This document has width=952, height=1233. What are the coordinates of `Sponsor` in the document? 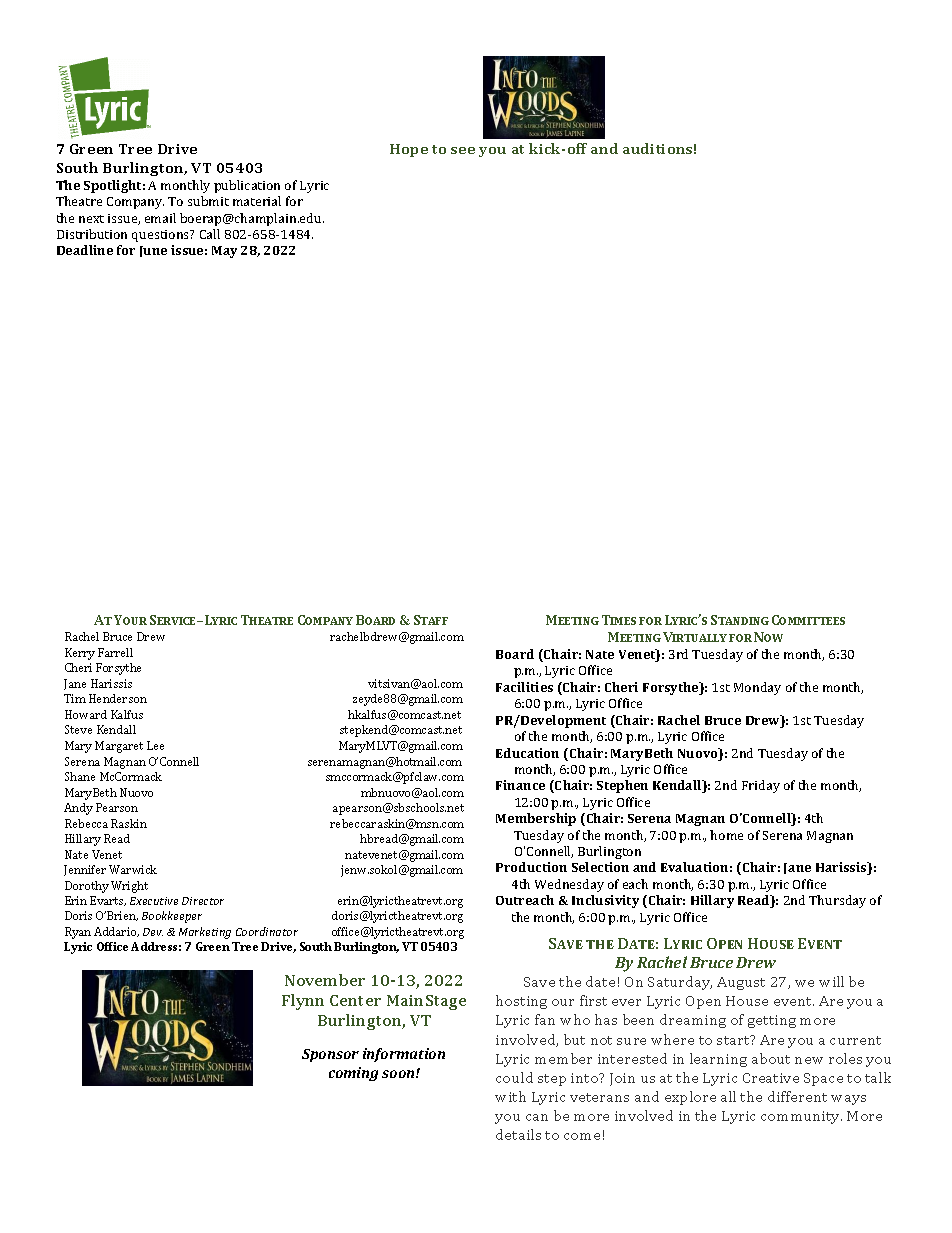 It's located at (330, 1055).
